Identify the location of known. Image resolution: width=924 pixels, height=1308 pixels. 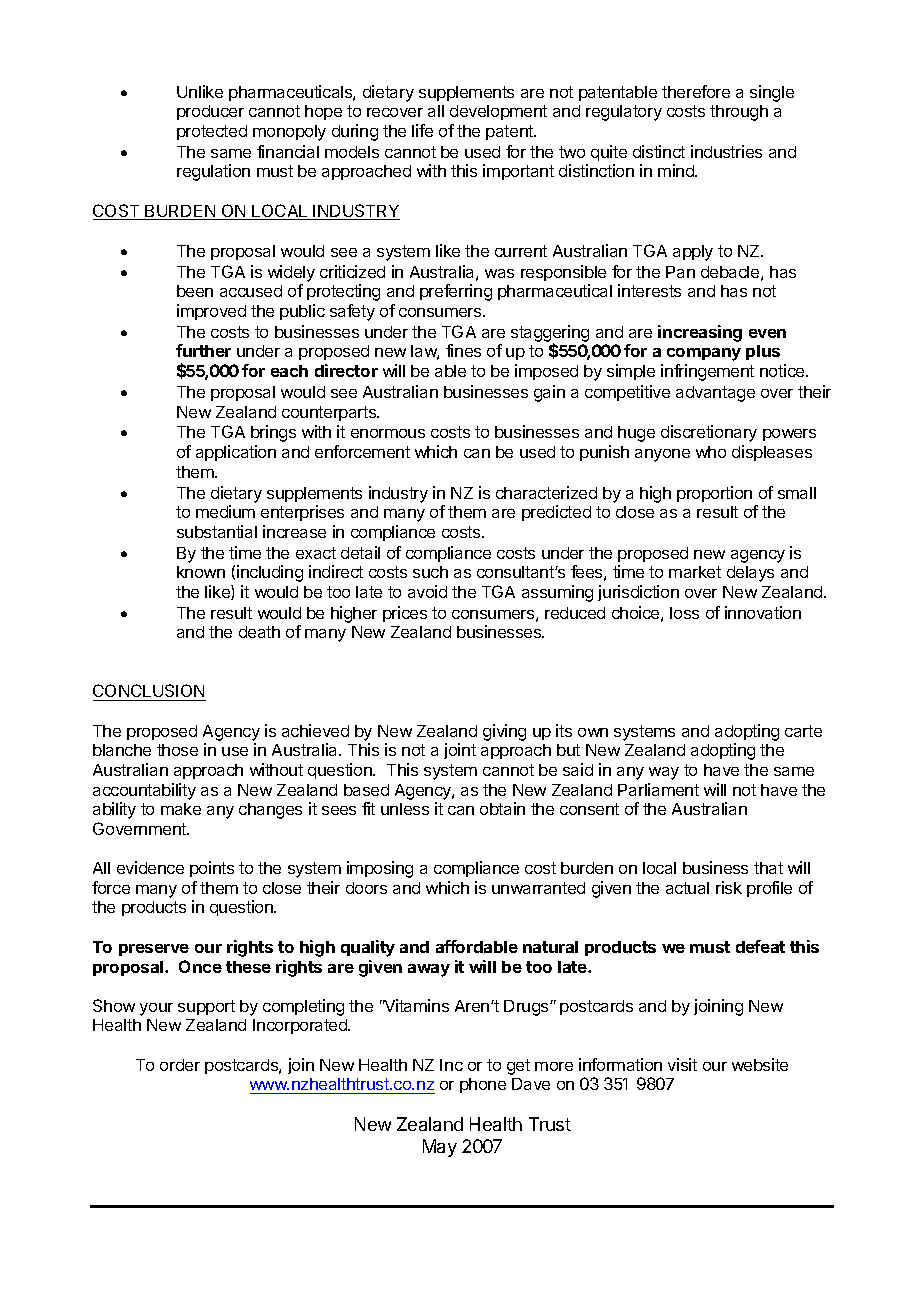
(201, 572).
